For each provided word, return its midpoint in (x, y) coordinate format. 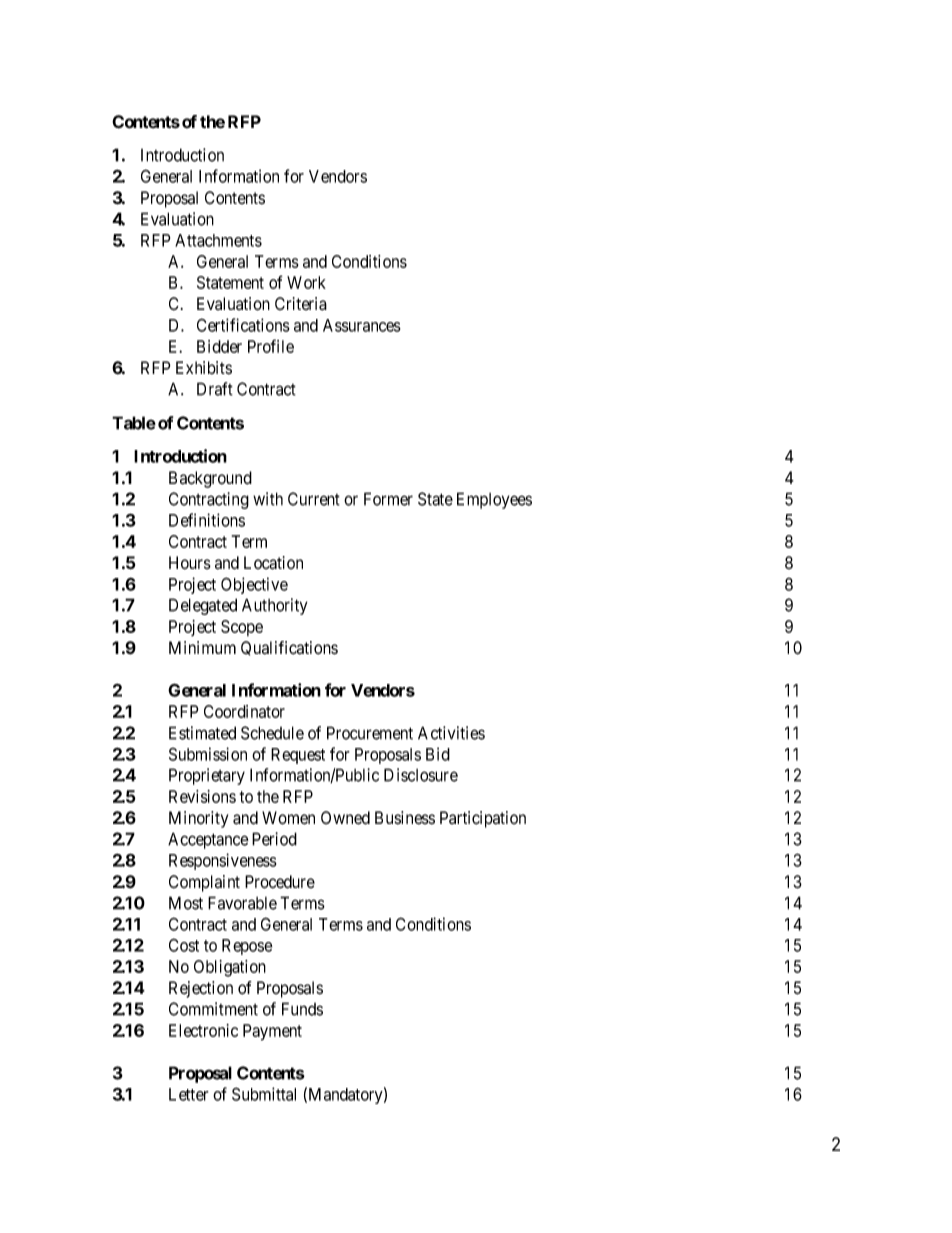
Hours (190, 563)
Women (288, 818)
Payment (272, 1032)
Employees (494, 500)
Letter (189, 1094)
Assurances (362, 325)
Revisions (202, 796)
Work (306, 282)
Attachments (218, 240)
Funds (302, 1009)
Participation (483, 819)
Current (314, 499)
